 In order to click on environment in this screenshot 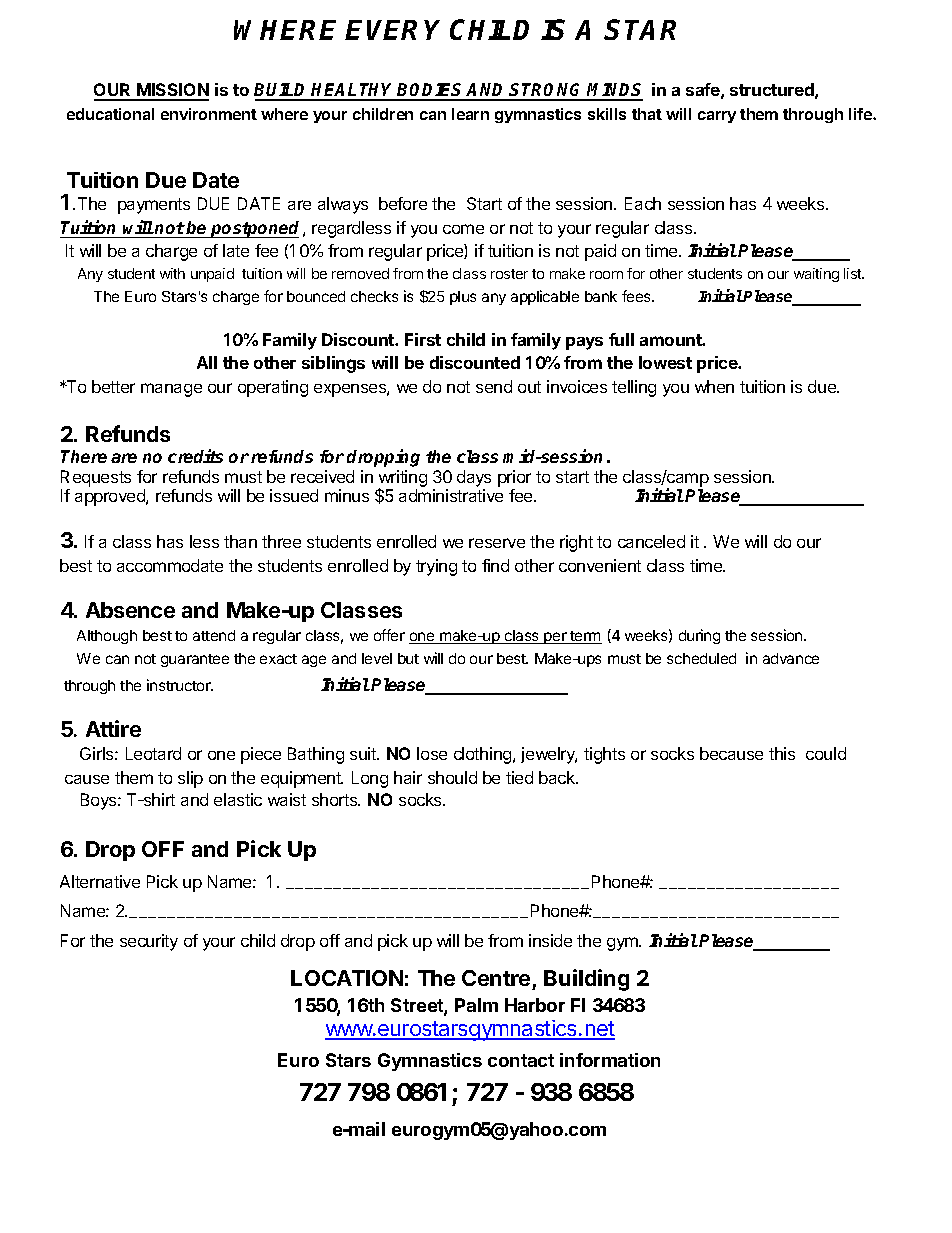, I will do `click(209, 114)`.
